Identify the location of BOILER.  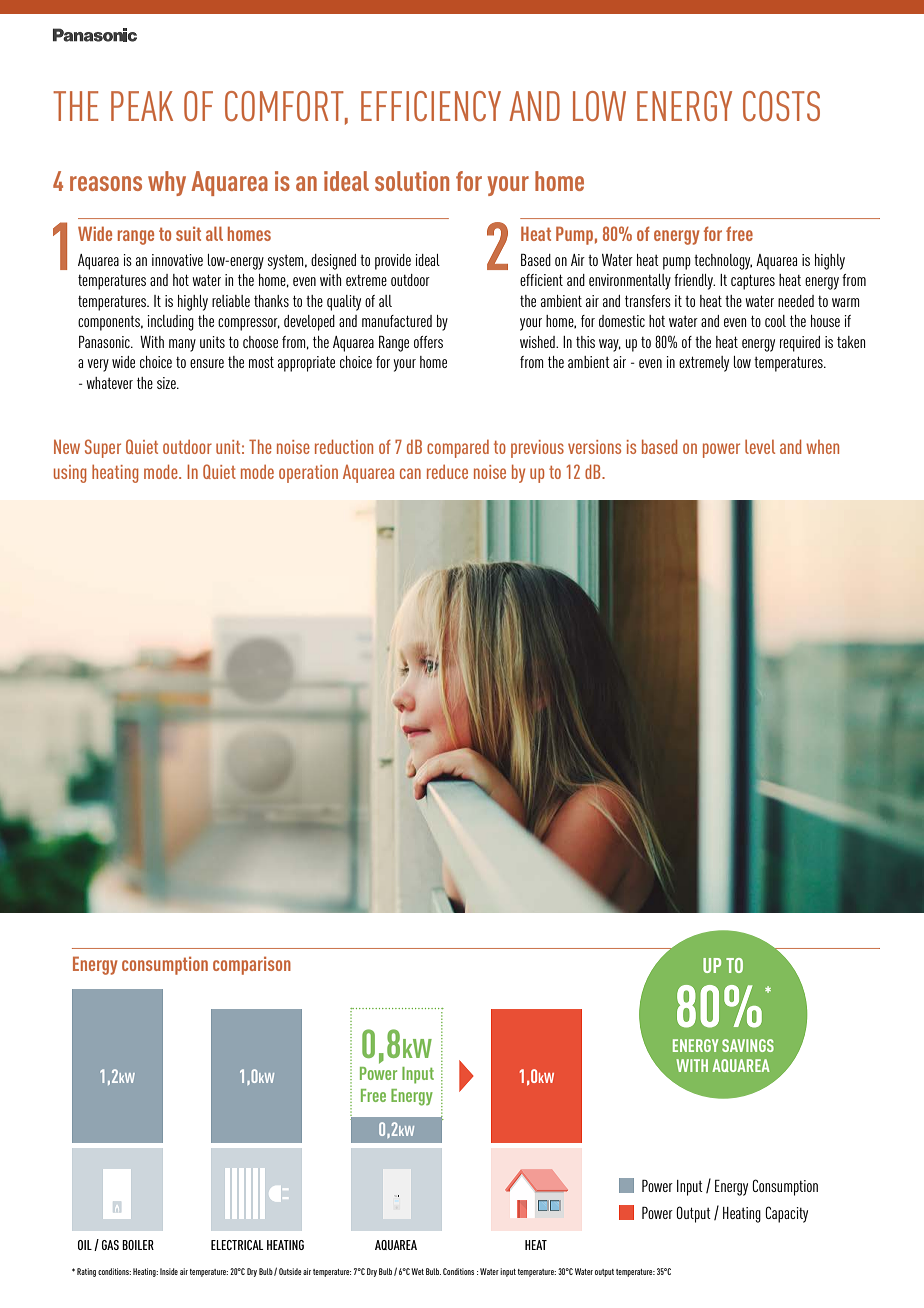
(138, 1245).
